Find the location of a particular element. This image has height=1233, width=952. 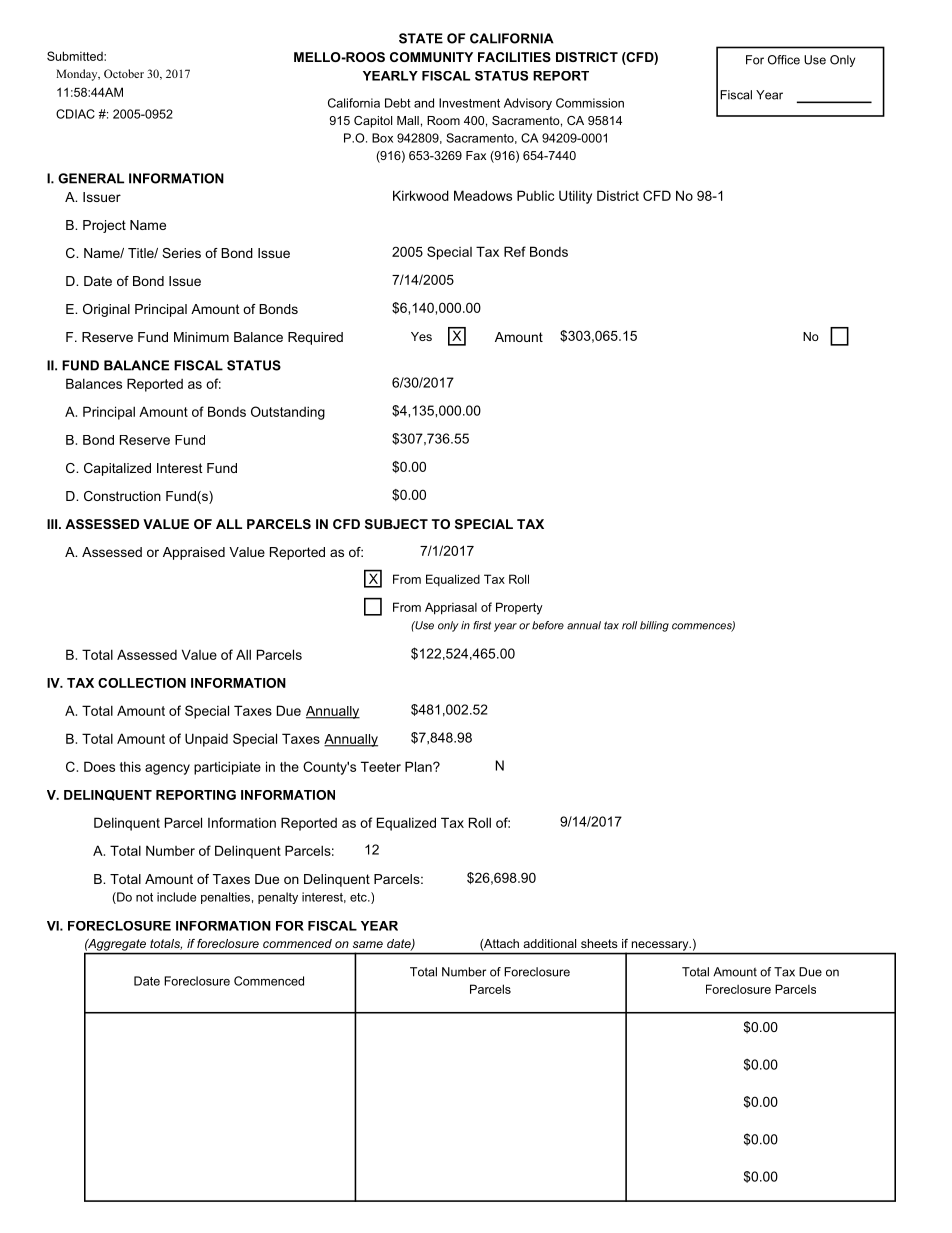

Yes is located at coordinates (421, 336).
